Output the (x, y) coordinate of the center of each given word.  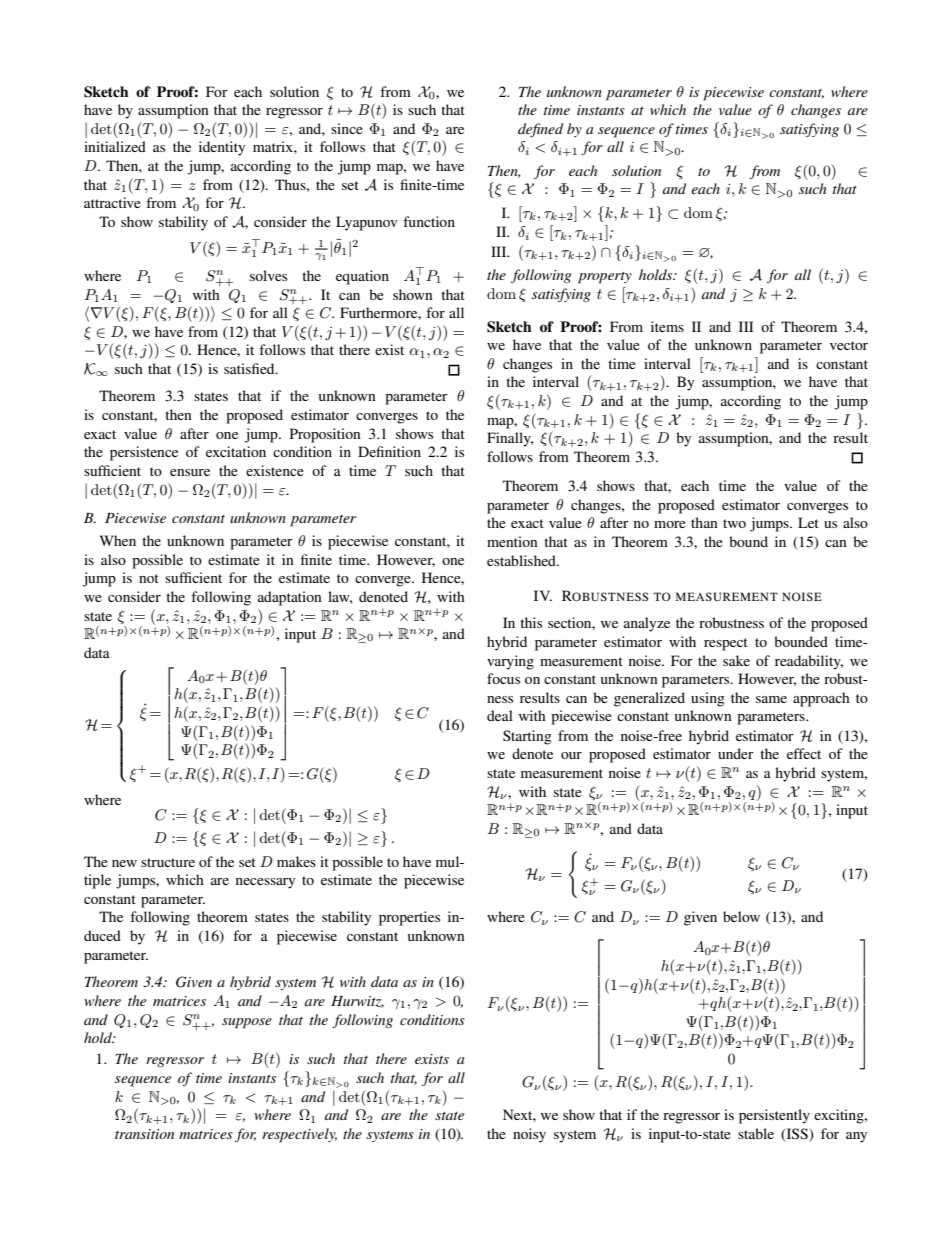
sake (736, 660)
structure (168, 862)
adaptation (290, 598)
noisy (529, 1135)
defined (540, 130)
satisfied (250, 368)
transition (144, 1134)
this (531, 622)
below (741, 916)
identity (222, 148)
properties (409, 918)
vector (849, 345)
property (605, 278)
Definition (389, 451)
